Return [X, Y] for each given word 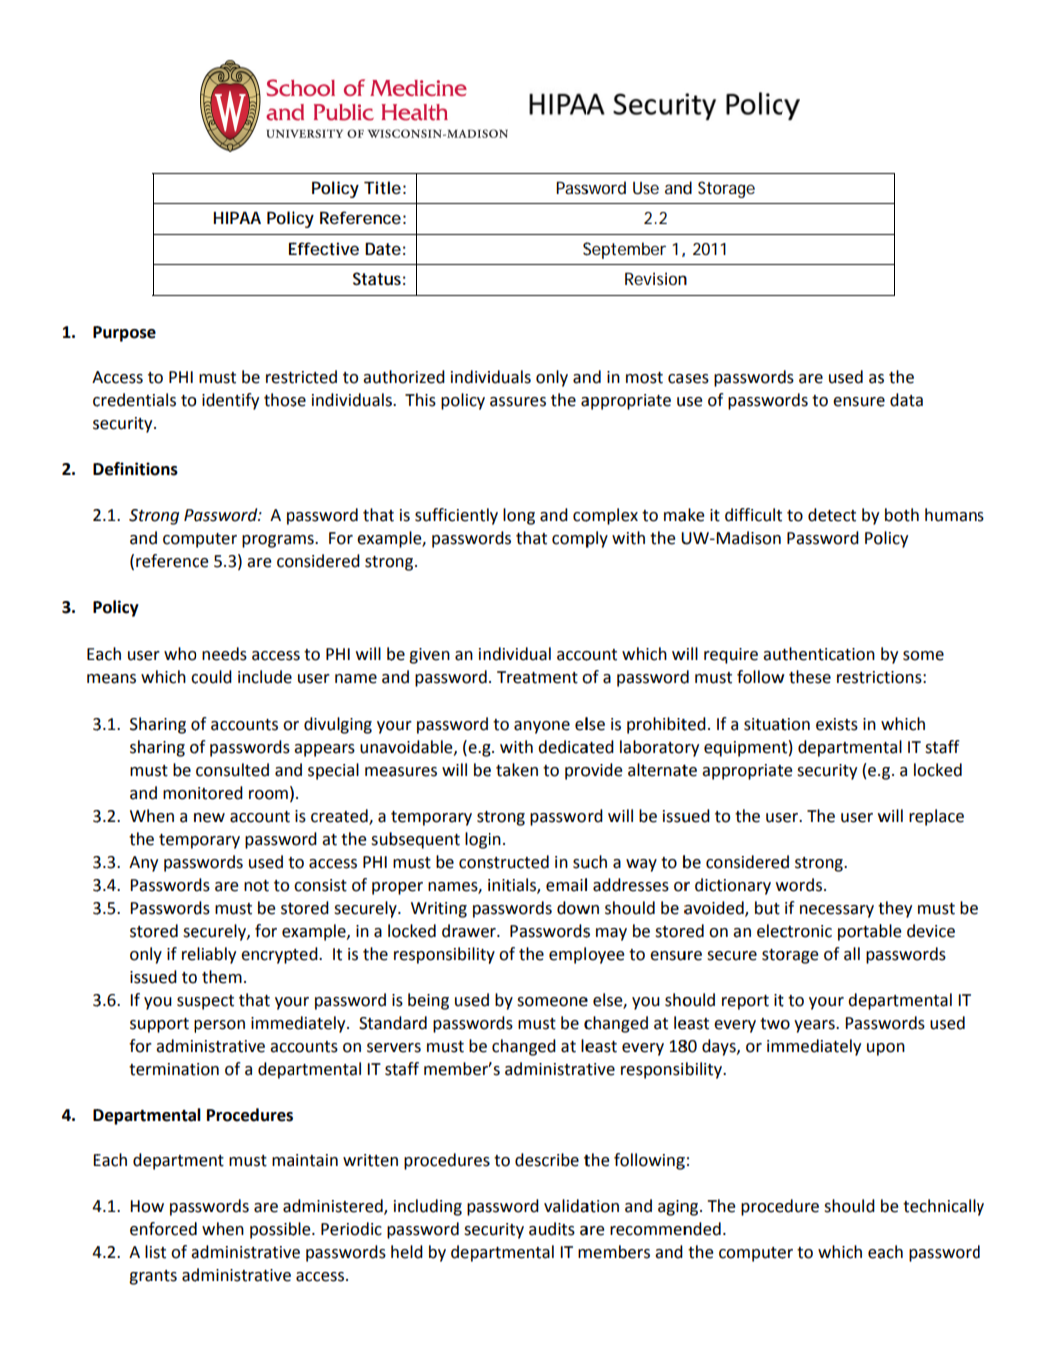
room [268, 795]
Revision [656, 278]
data [906, 400]
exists [837, 724]
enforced [163, 1229]
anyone [542, 727]
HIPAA [237, 218]
